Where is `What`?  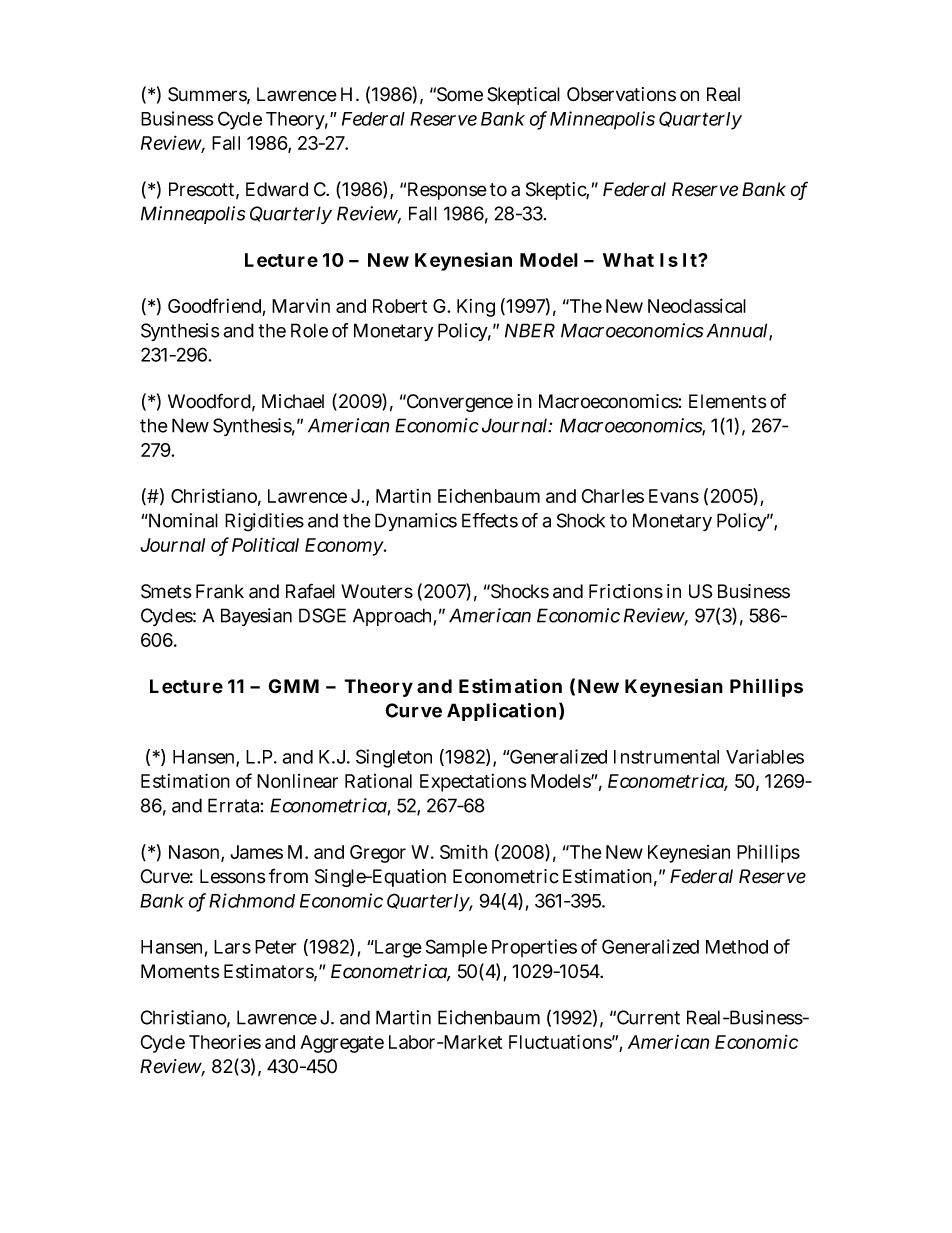 What is located at coordinates (628, 260).
